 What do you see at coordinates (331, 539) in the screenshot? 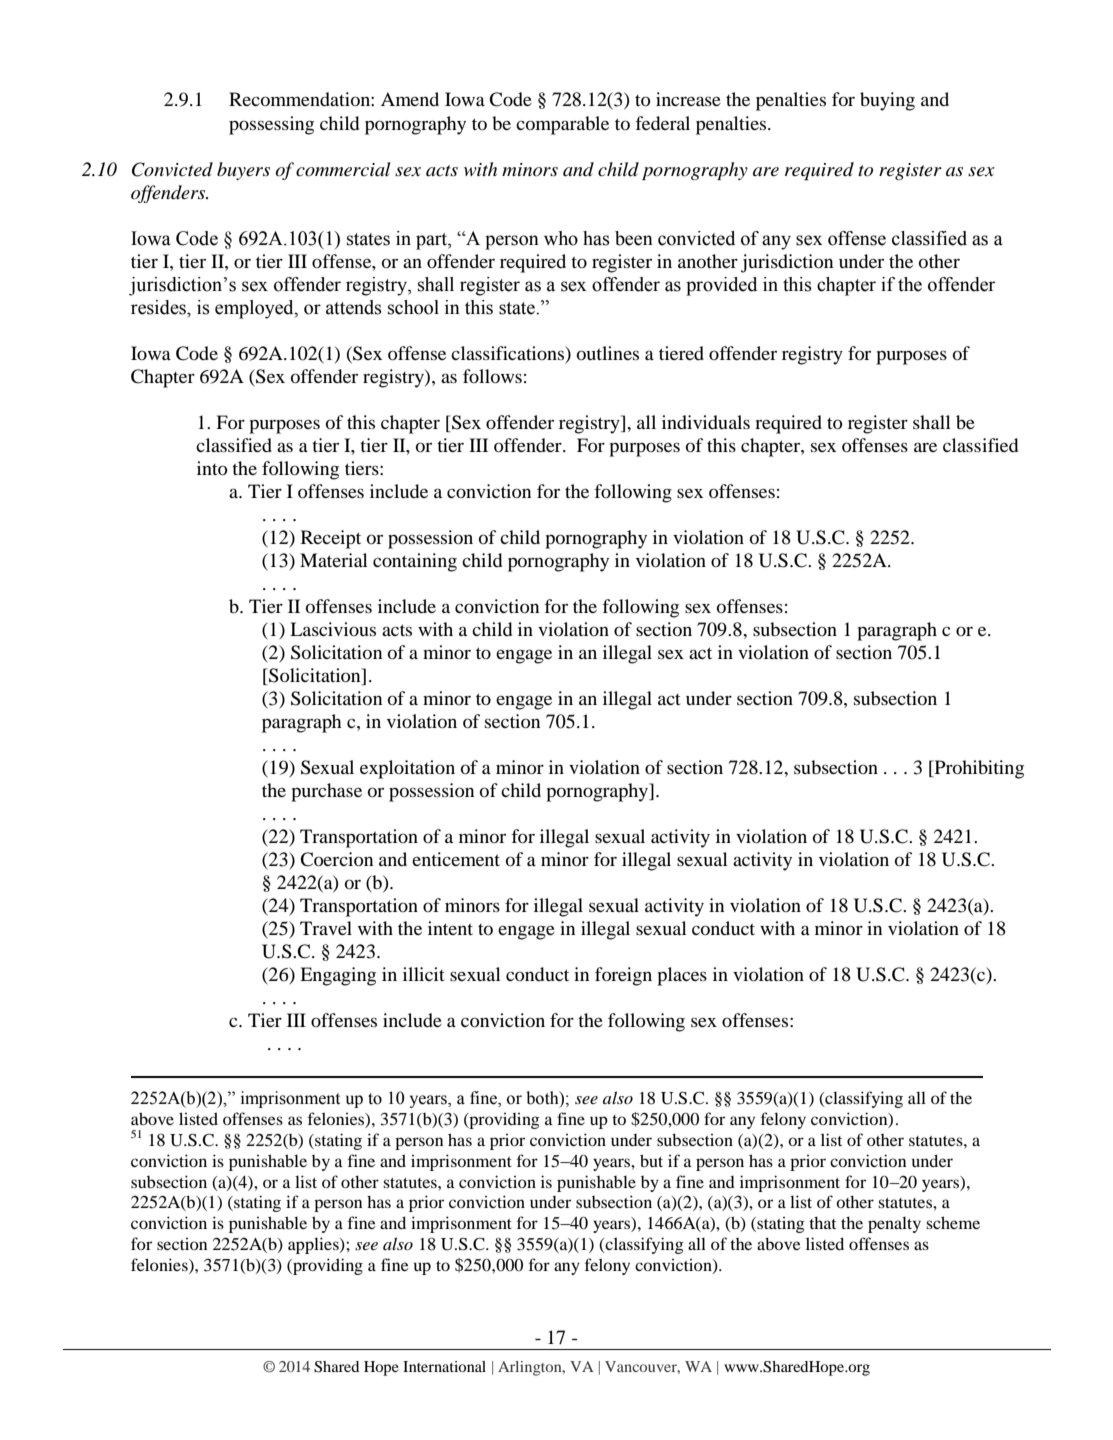
I see `Receipt` at bounding box center [331, 539].
